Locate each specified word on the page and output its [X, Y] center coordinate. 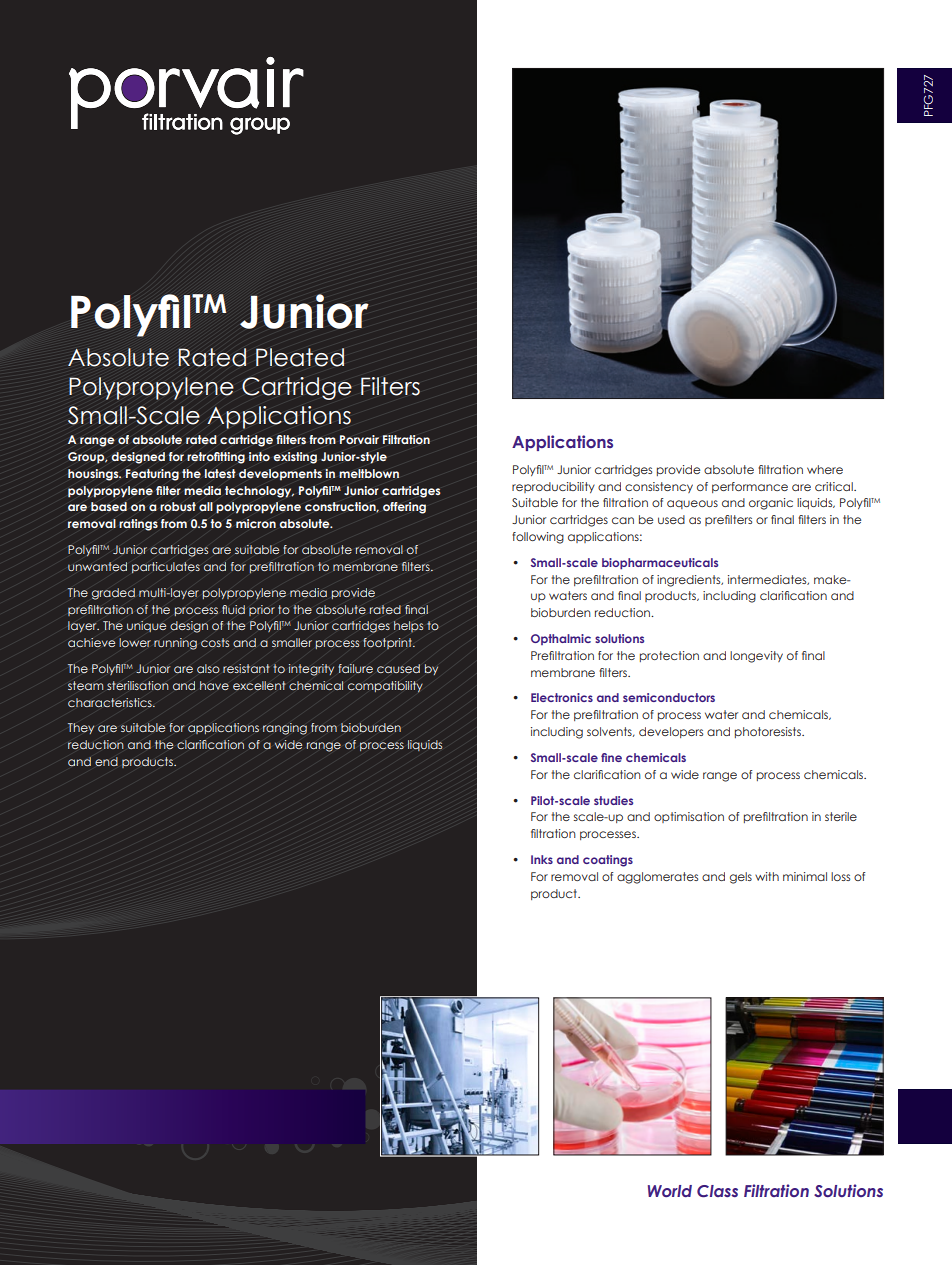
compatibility [385, 687]
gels [741, 878]
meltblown [369, 473]
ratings [138, 525]
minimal [805, 876]
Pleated [300, 357]
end [106, 761]
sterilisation [138, 685]
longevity [756, 657]
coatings [608, 861]
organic [771, 504]
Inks [542, 859]
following [538, 538]
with [767, 876]
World [670, 1191]
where [825, 469]
